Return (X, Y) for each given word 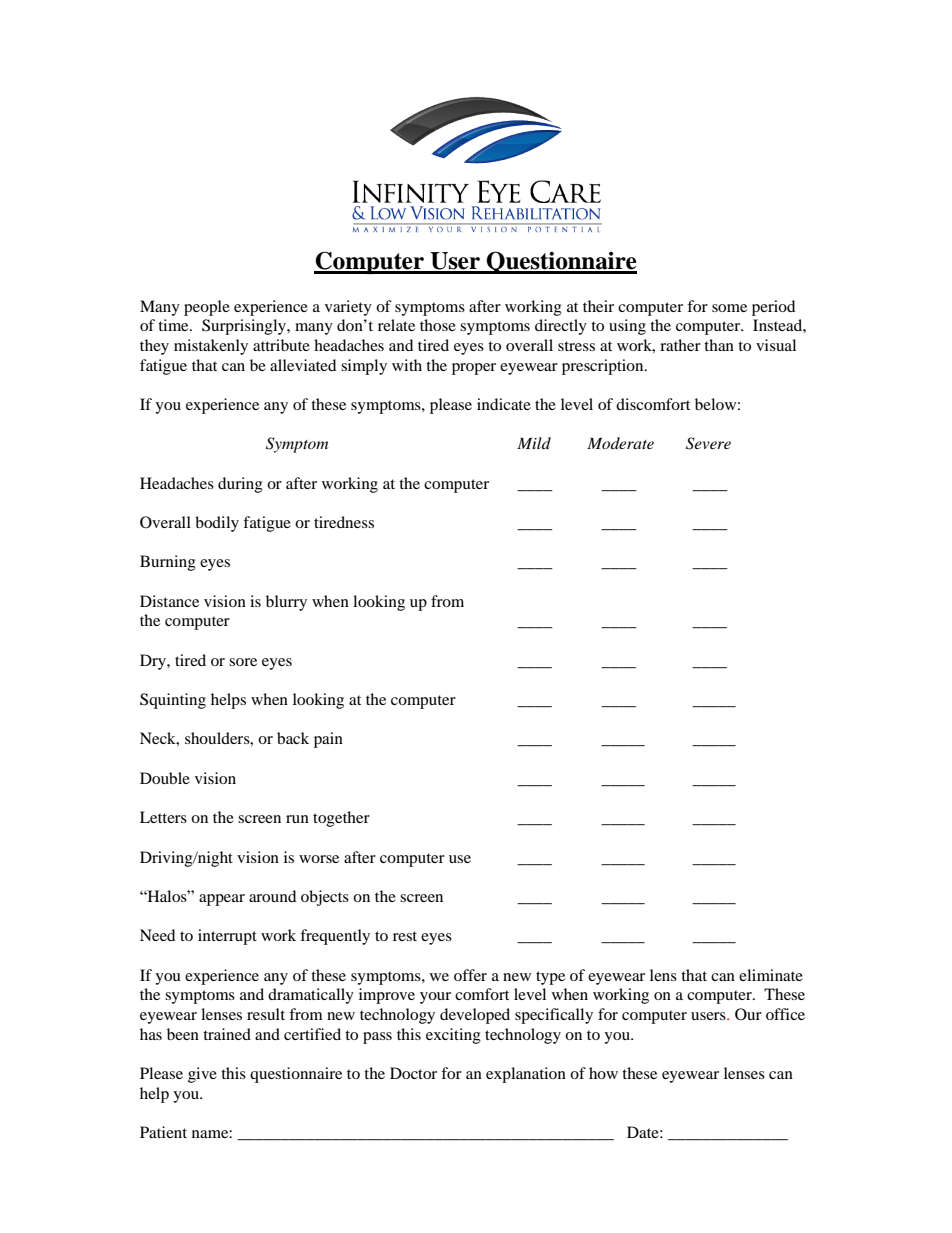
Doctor (413, 1073)
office (785, 1014)
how (603, 1073)
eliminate (771, 975)
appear (222, 900)
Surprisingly (245, 327)
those (438, 325)
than (719, 345)
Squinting (173, 701)
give (202, 1075)
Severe (708, 443)
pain (328, 740)
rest (405, 936)
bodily (217, 524)
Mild (534, 443)
